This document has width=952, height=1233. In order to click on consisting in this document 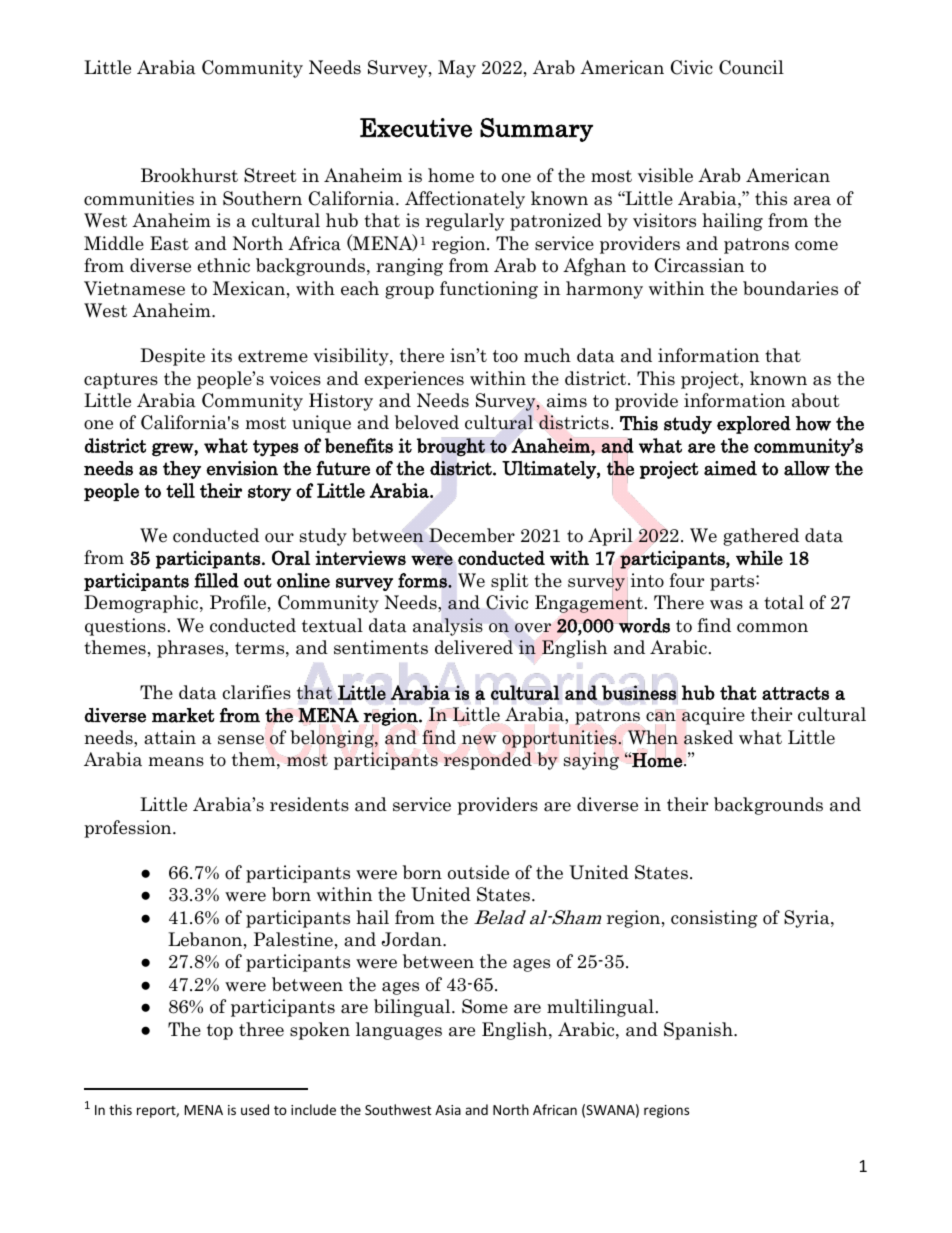, I will do `click(714, 919)`.
